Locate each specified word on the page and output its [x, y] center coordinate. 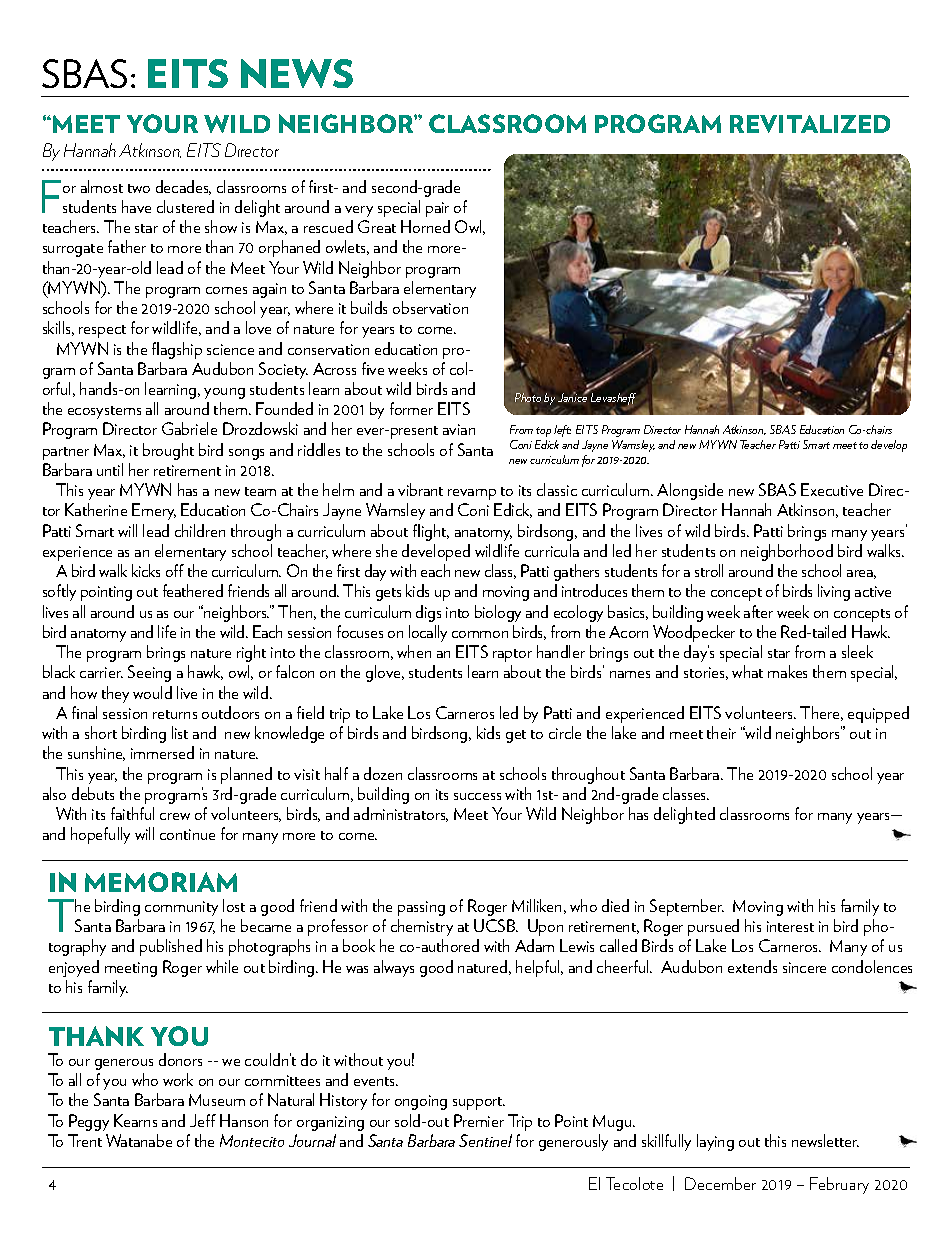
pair [437, 209]
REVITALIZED [810, 124]
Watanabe [139, 1140]
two [139, 188]
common [480, 634]
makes [787, 671]
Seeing [149, 673]
